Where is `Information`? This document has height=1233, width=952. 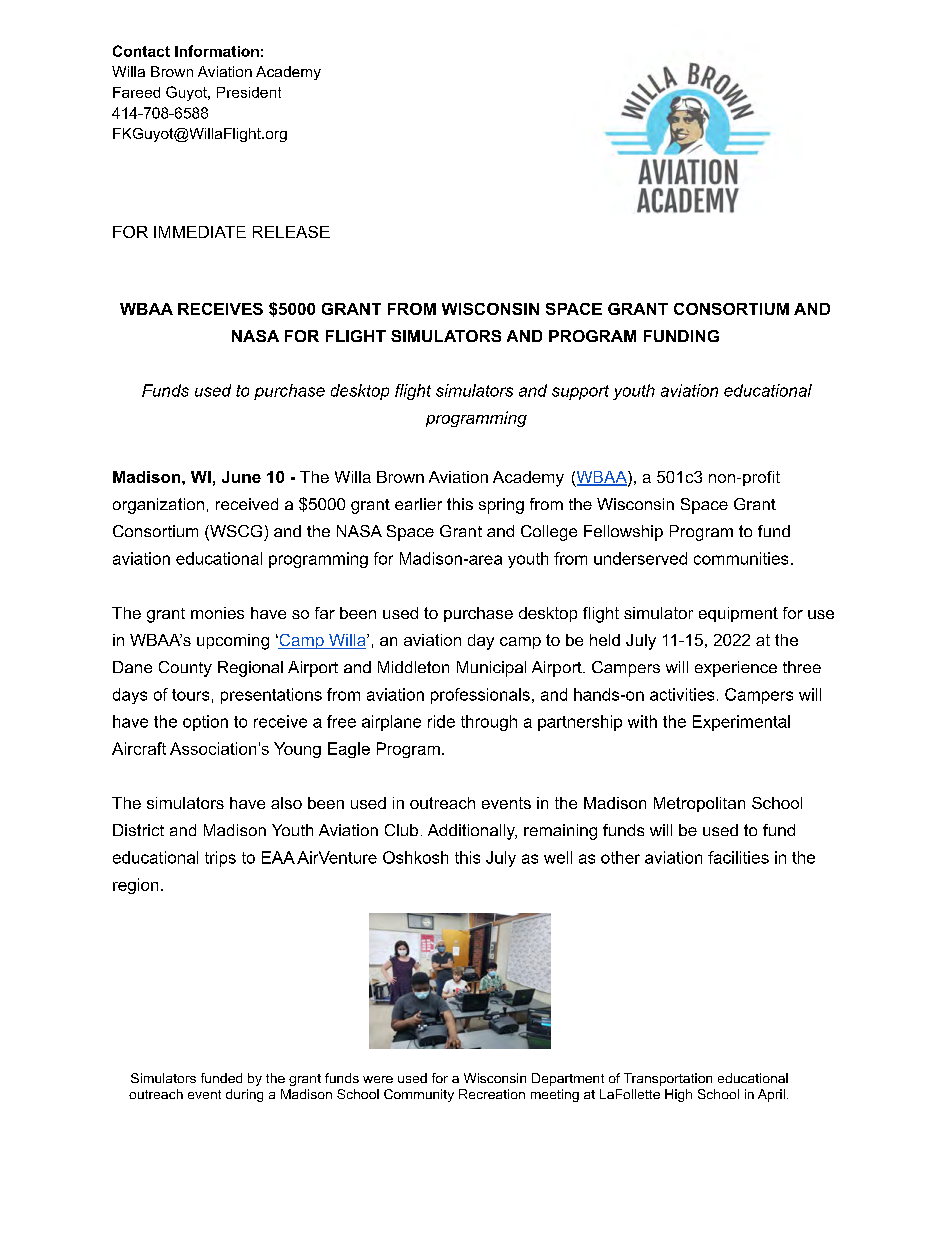
Information is located at coordinates (217, 51).
